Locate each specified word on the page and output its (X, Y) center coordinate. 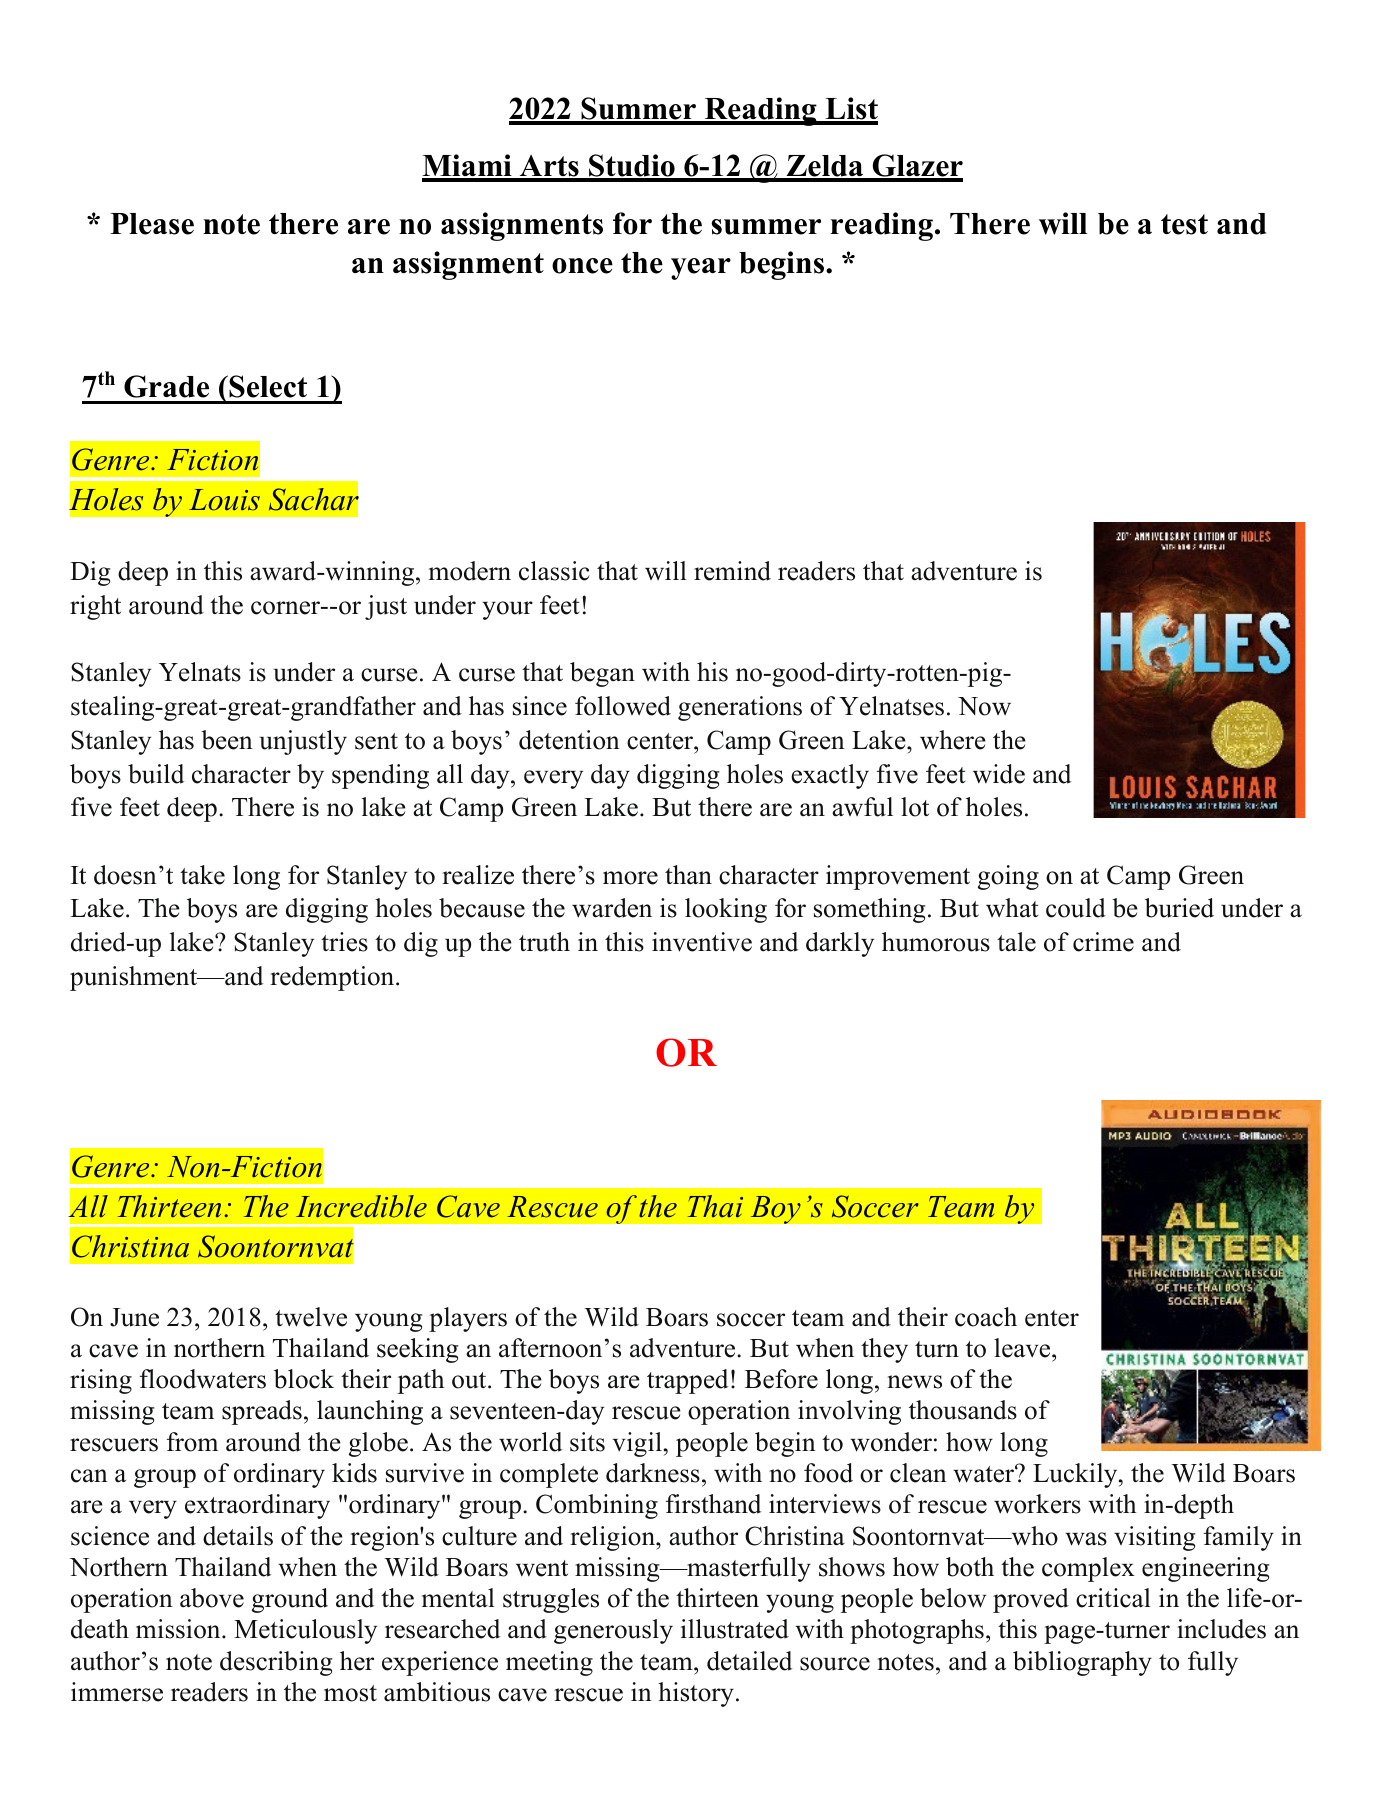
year (701, 269)
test (1184, 224)
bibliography (1082, 1663)
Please (152, 224)
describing (276, 1663)
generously (613, 1631)
